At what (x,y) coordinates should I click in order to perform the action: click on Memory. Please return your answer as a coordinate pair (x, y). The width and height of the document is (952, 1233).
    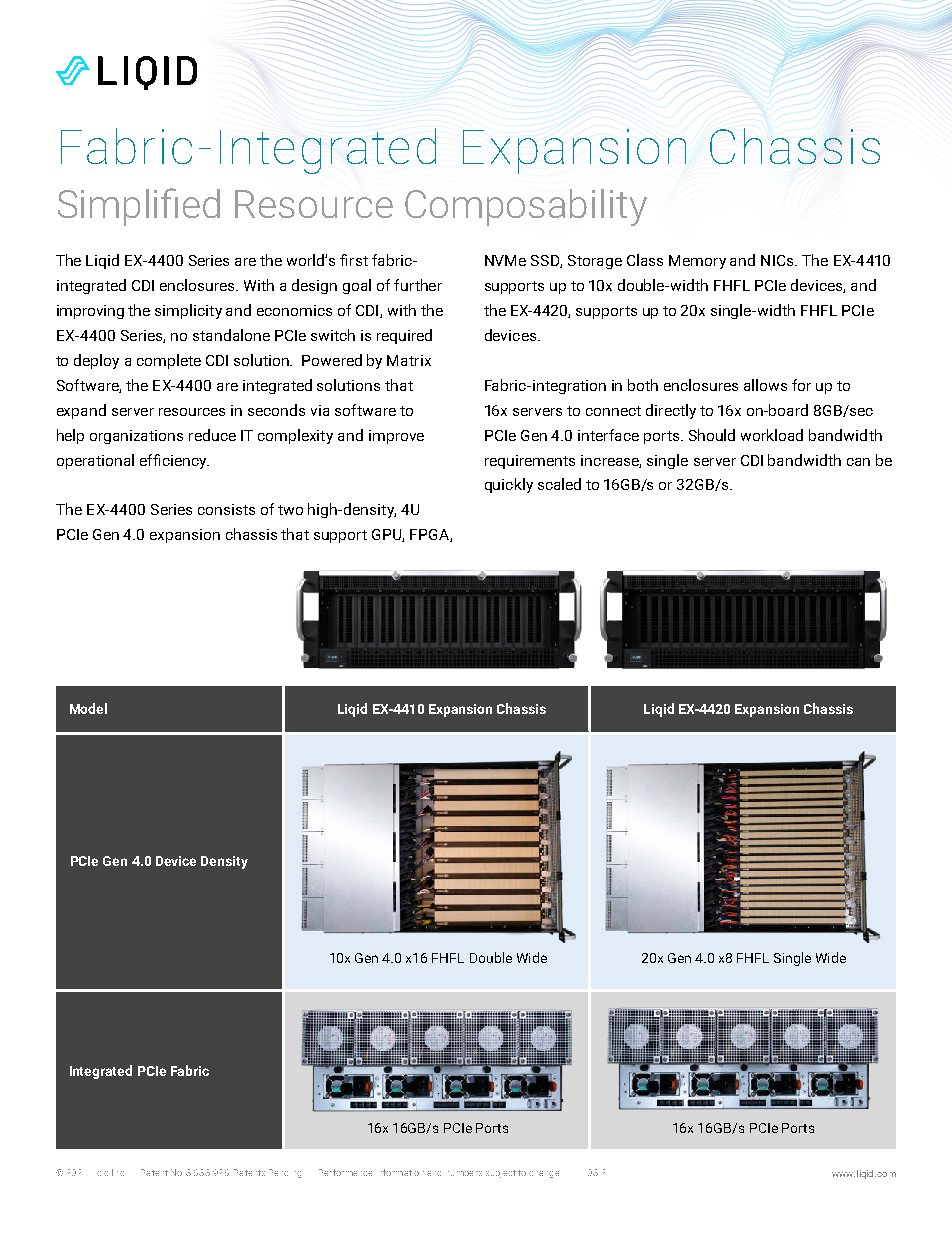
    Looking at the image, I should click on (697, 262).
